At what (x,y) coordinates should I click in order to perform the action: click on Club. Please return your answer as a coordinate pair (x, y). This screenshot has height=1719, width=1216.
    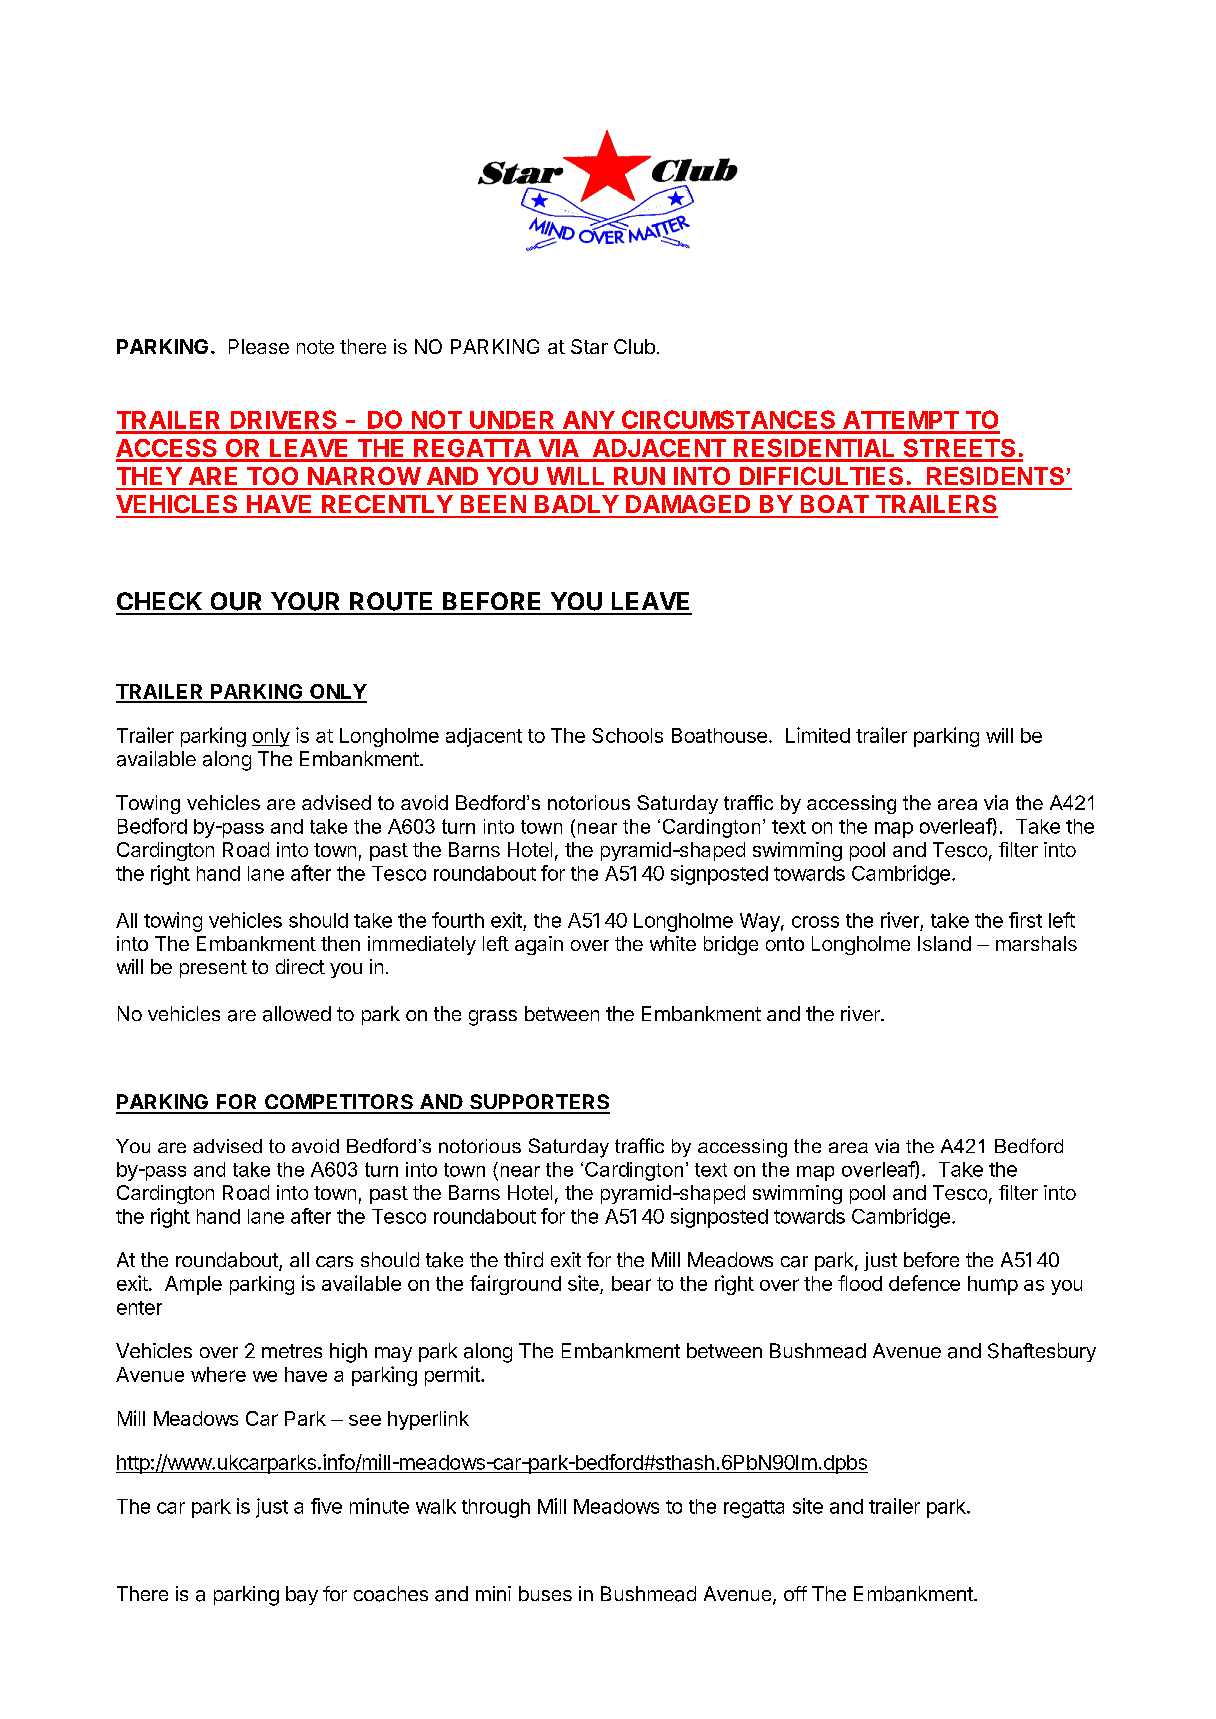
    Looking at the image, I should click on (634, 346).
